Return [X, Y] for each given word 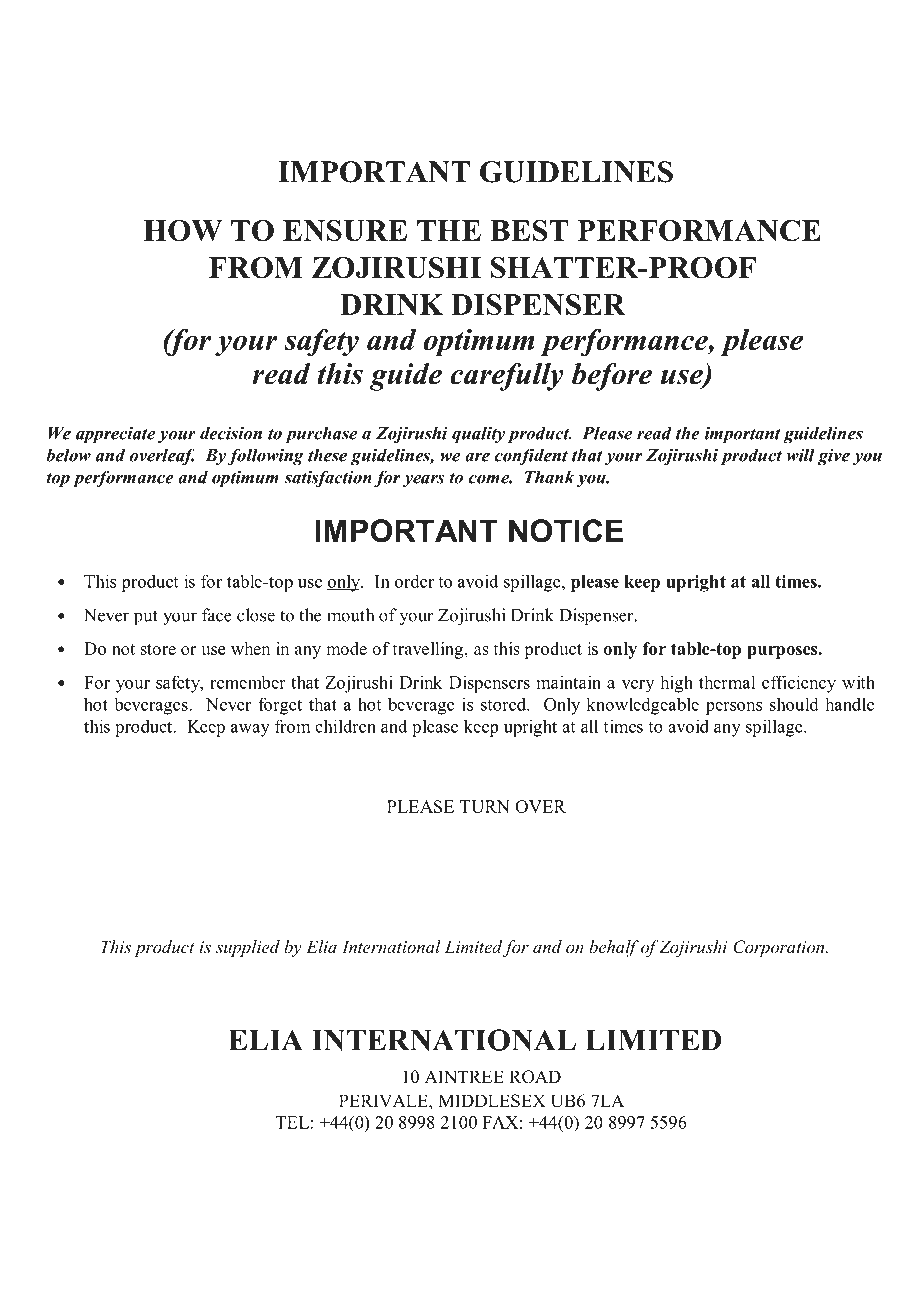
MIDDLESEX [492, 1101]
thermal [727, 682]
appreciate [115, 434]
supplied [248, 948]
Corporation [780, 948]
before [612, 377]
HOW [182, 231]
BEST [529, 231]
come [490, 479]
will [801, 455]
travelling [429, 650]
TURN [485, 806]
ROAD [535, 1077]
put [146, 617]
